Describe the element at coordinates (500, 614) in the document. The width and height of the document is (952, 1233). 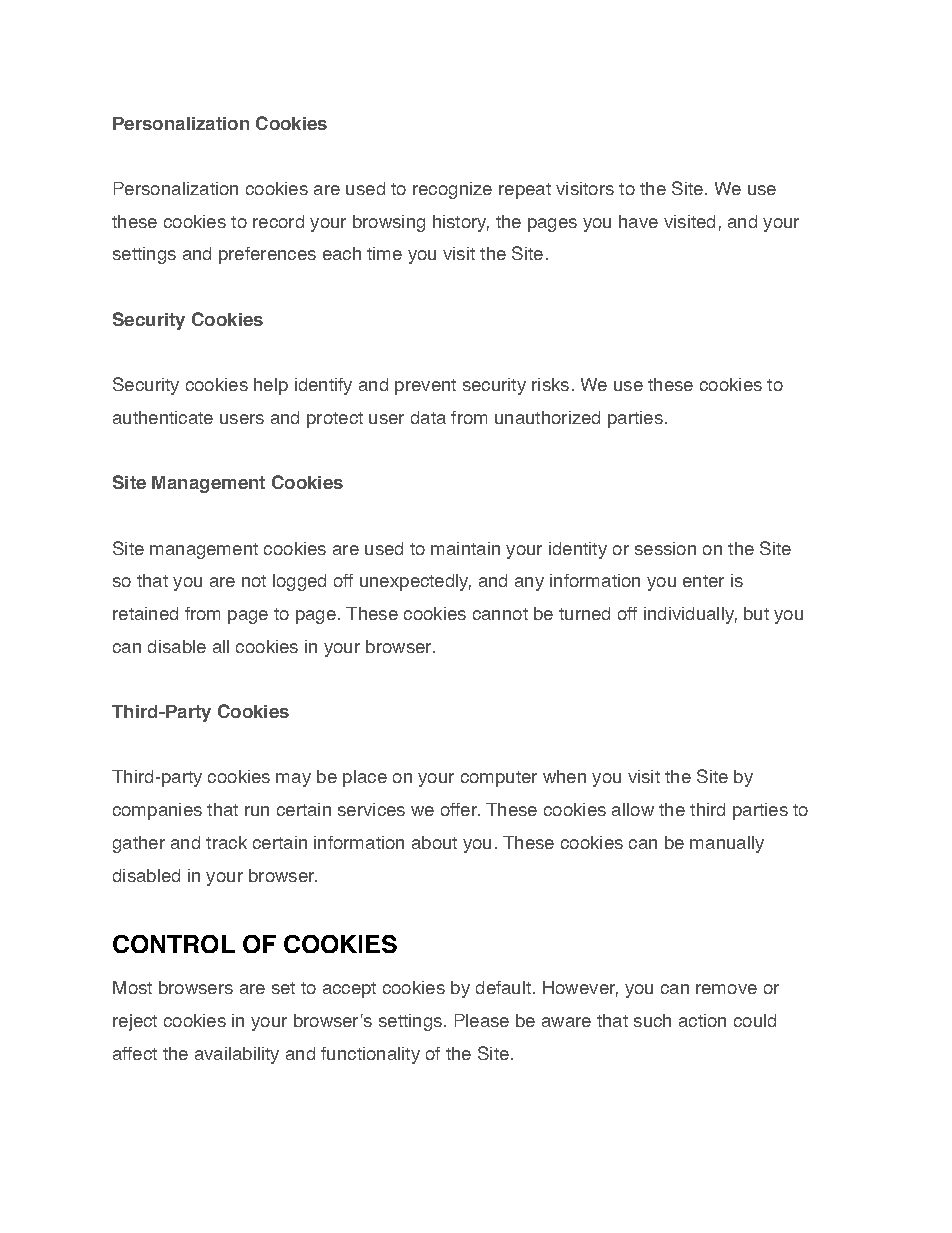
I see `cannot` at that location.
